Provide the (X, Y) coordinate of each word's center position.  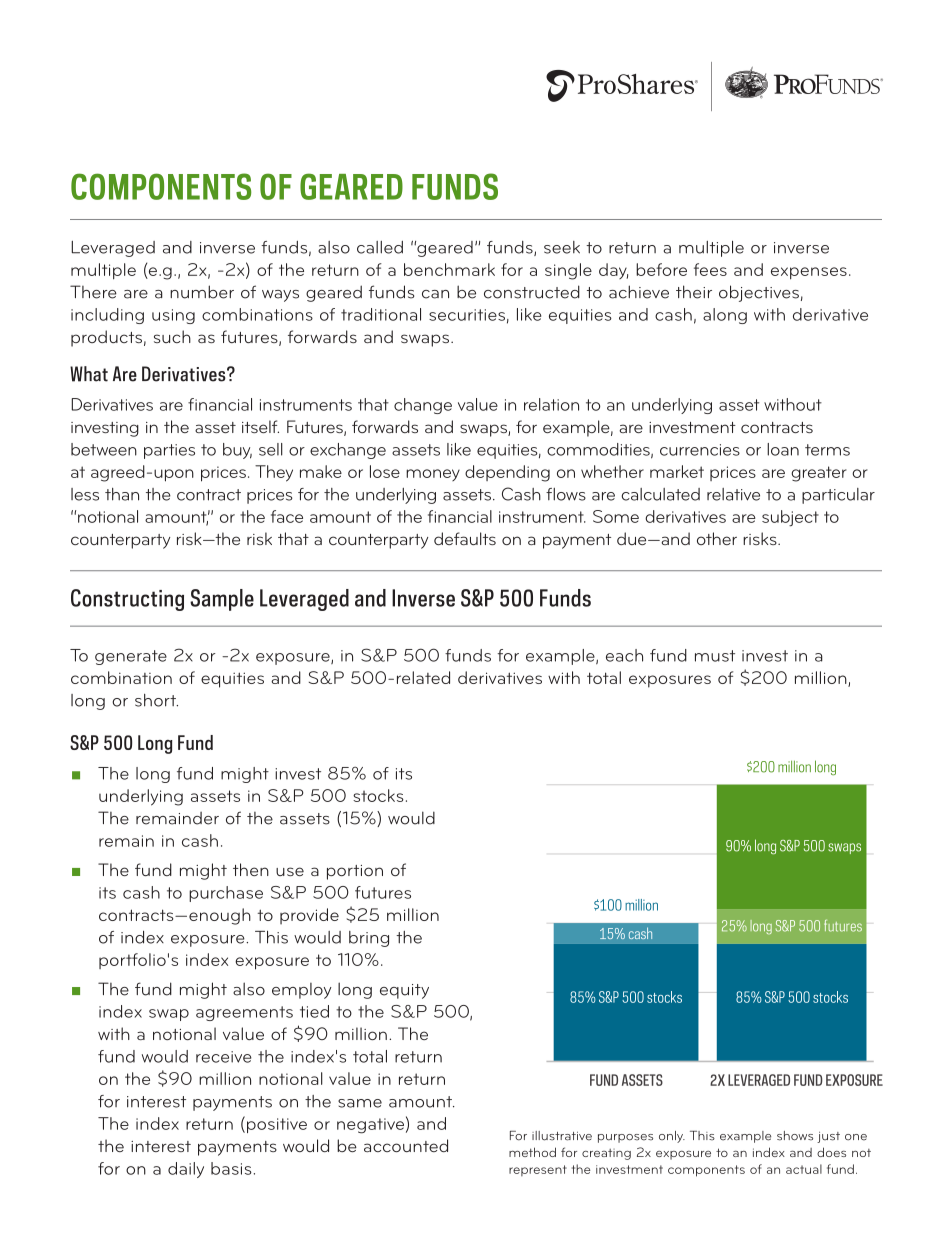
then (251, 869)
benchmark (449, 269)
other (717, 538)
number (202, 292)
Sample (222, 600)
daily (186, 1170)
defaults (465, 538)
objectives (759, 293)
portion (355, 872)
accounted (406, 1145)
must (715, 656)
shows (795, 1136)
